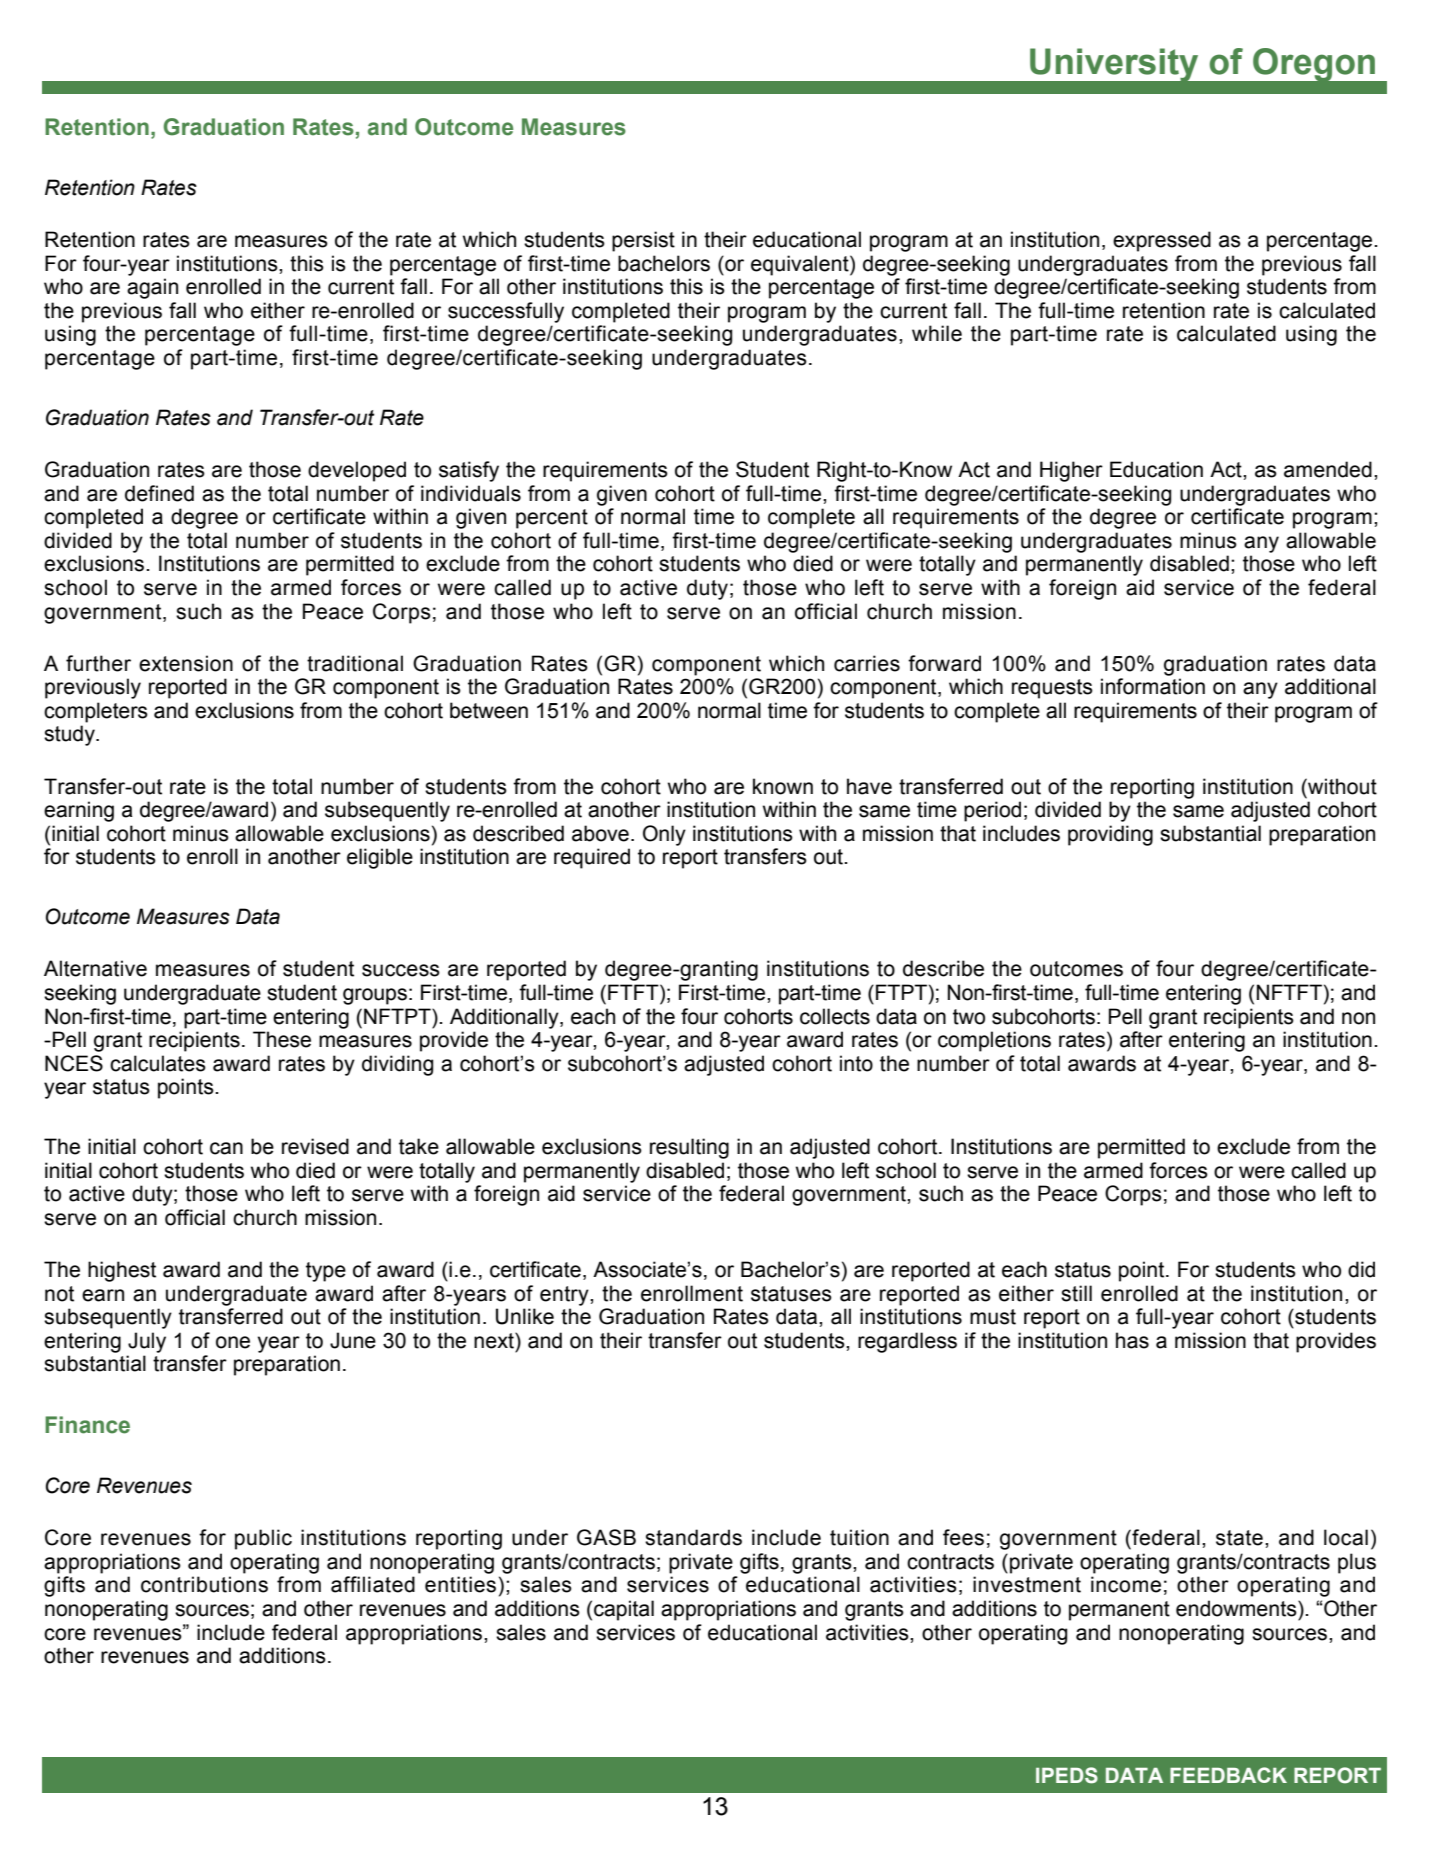  What do you see at coordinates (1153, 686) in the document?
I see `information` at bounding box center [1153, 686].
